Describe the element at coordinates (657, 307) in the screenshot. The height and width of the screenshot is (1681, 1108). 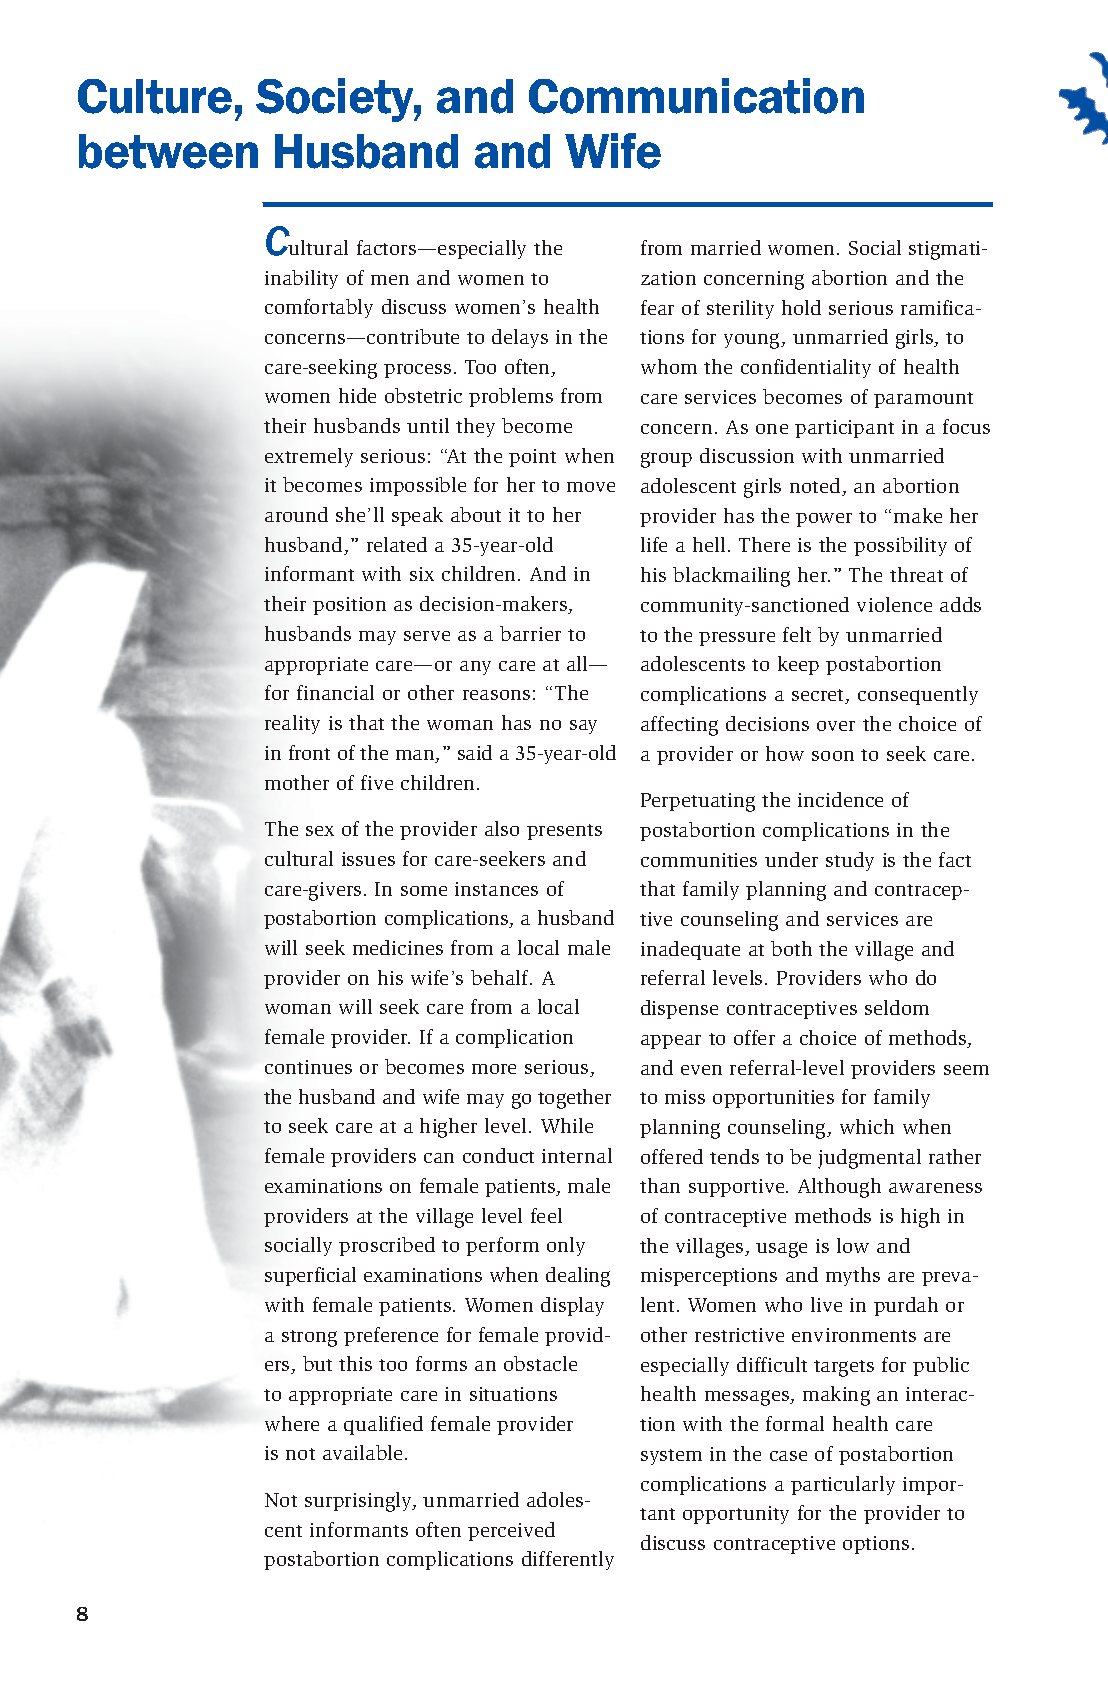
I see `fear` at that location.
